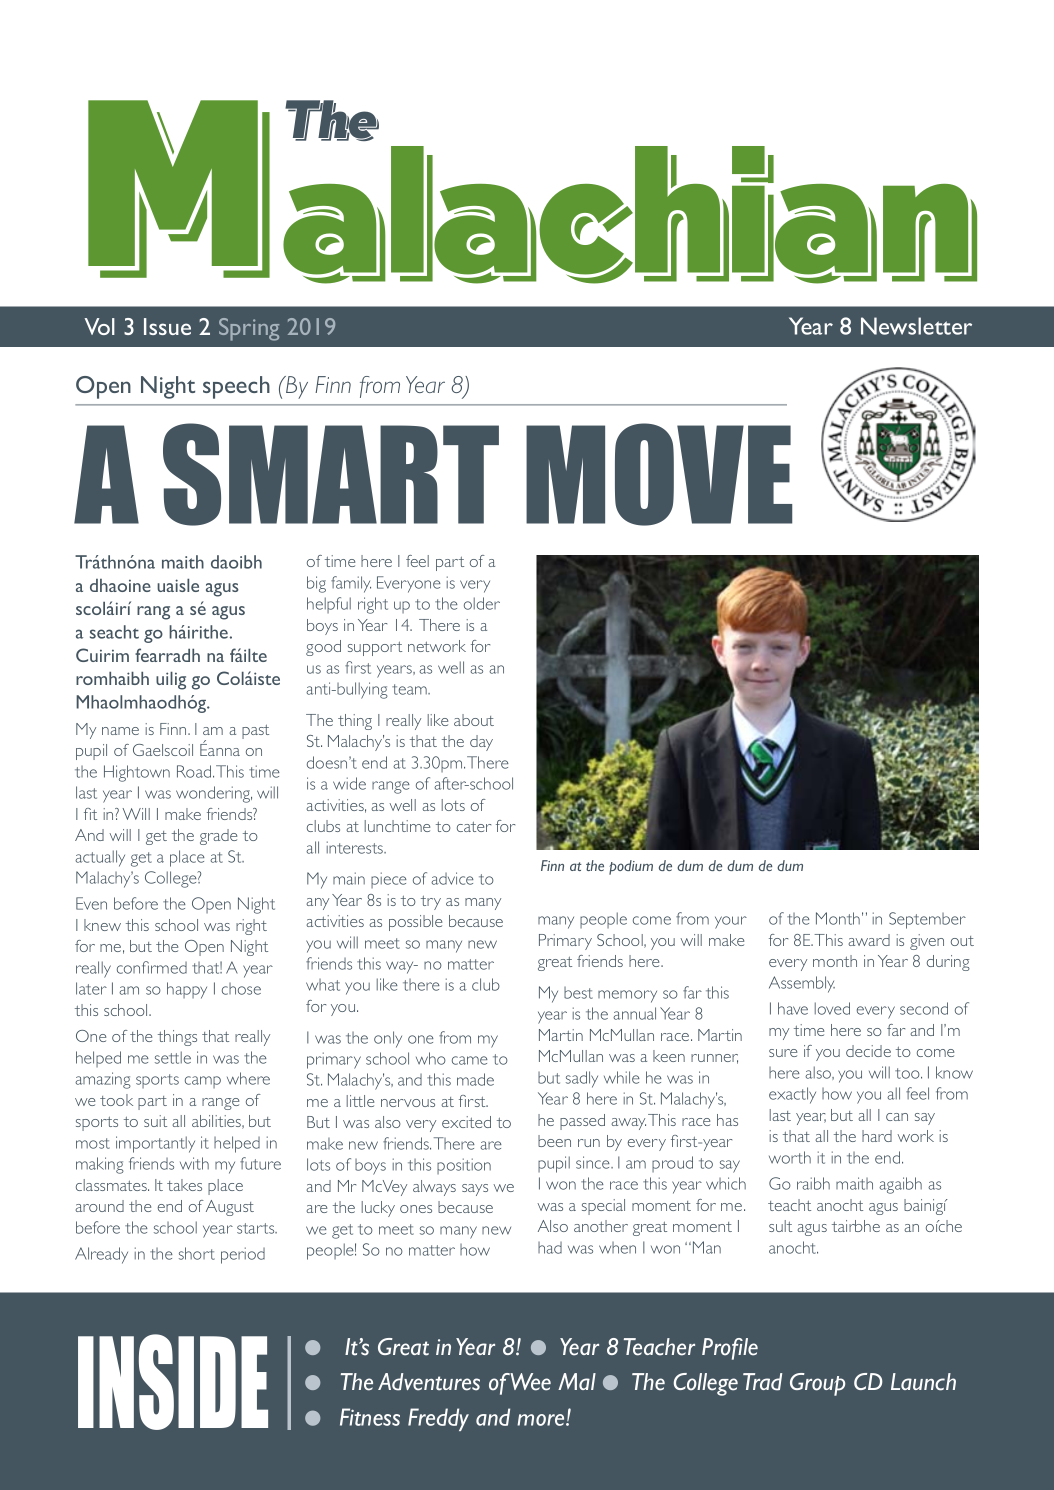 The image size is (1054, 1490). Describe the element at coordinates (167, 326) in the page. I see `Issue` at that location.
